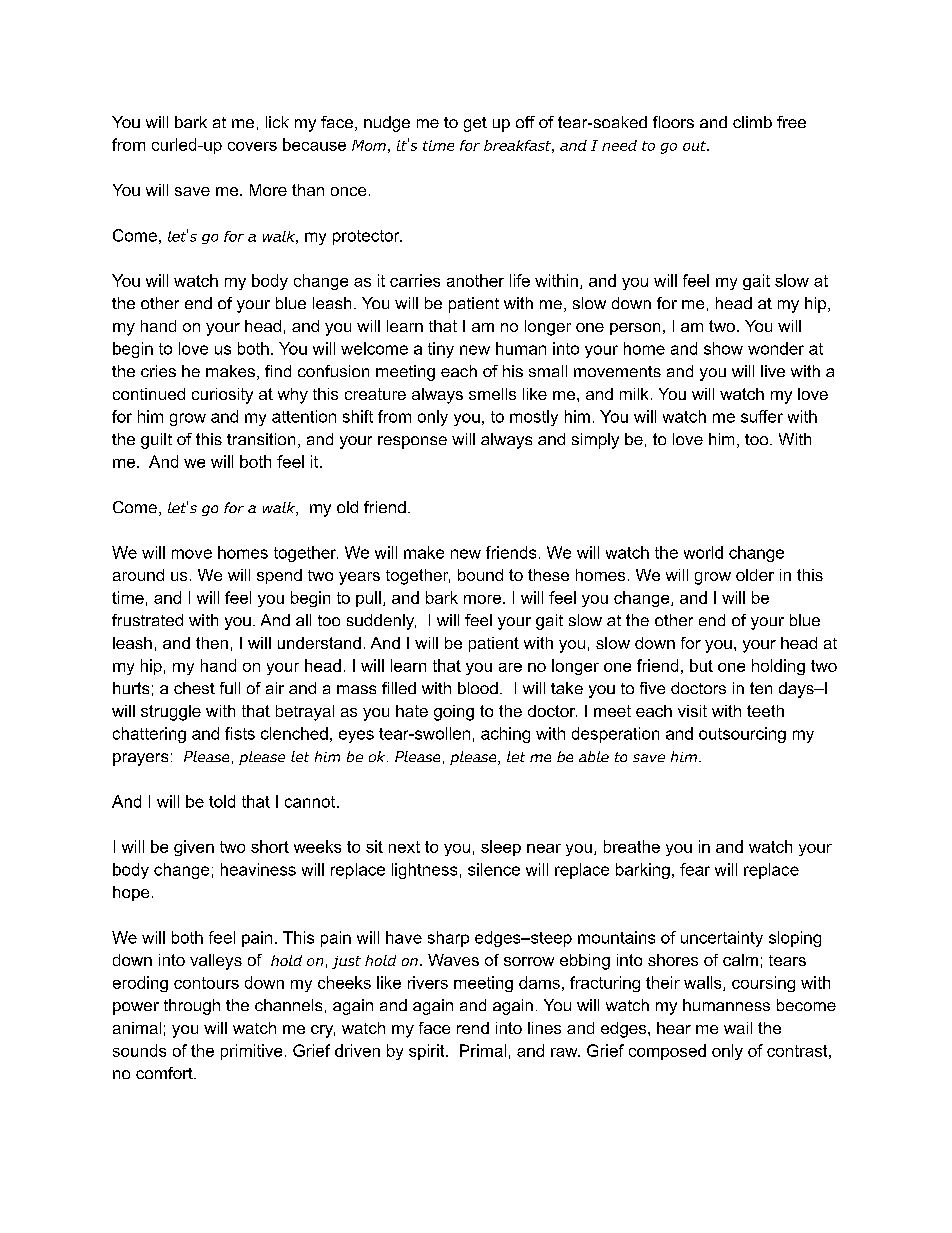 The width and height of the screenshot is (952, 1233). Describe the element at coordinates (525, 122) in the screenshot. I see `off` at that location.
